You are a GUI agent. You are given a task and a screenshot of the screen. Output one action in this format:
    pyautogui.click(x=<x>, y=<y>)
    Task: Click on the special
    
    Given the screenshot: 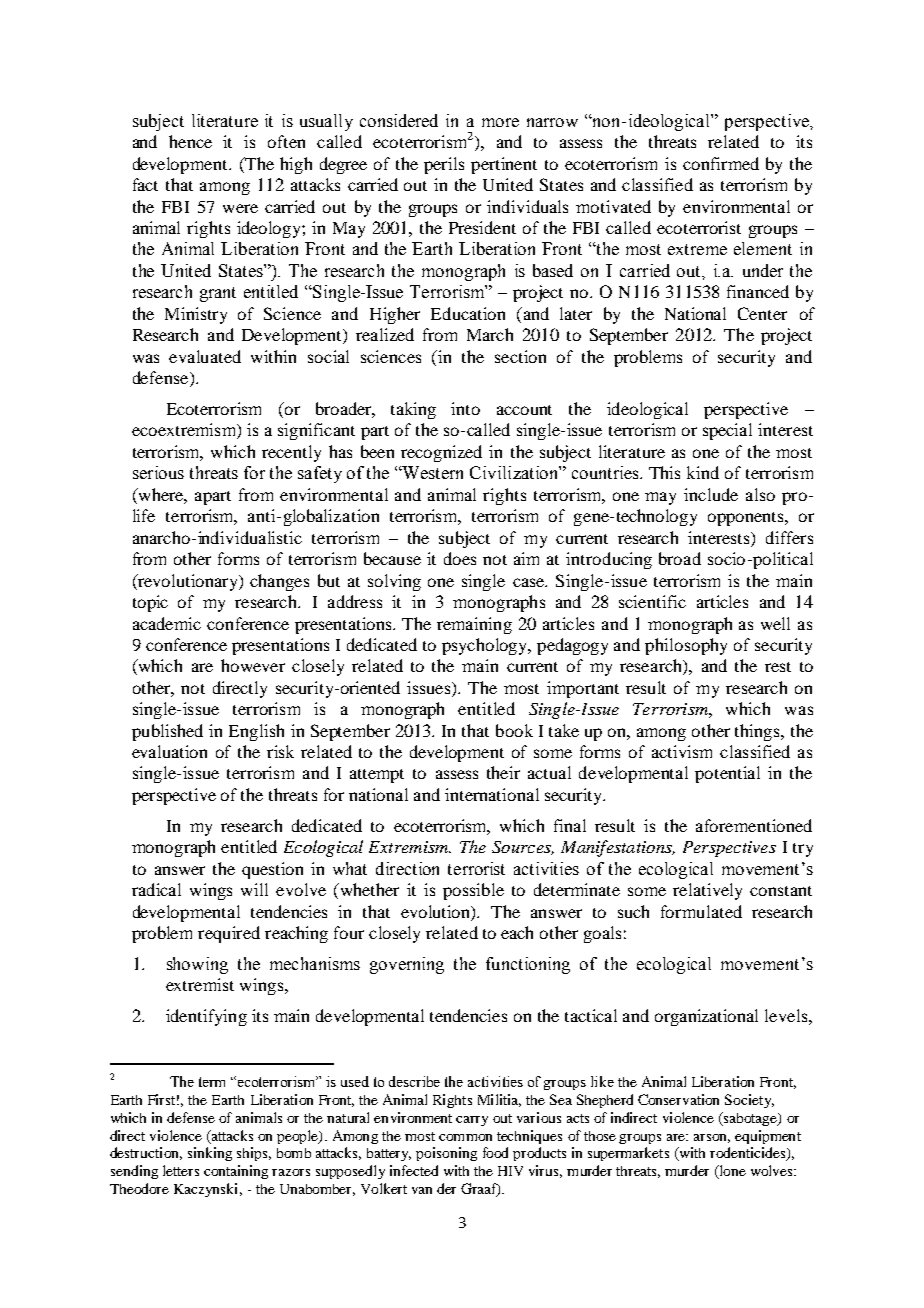 What is the action you would take?
    pyautogui.click(x=727, y=431)
